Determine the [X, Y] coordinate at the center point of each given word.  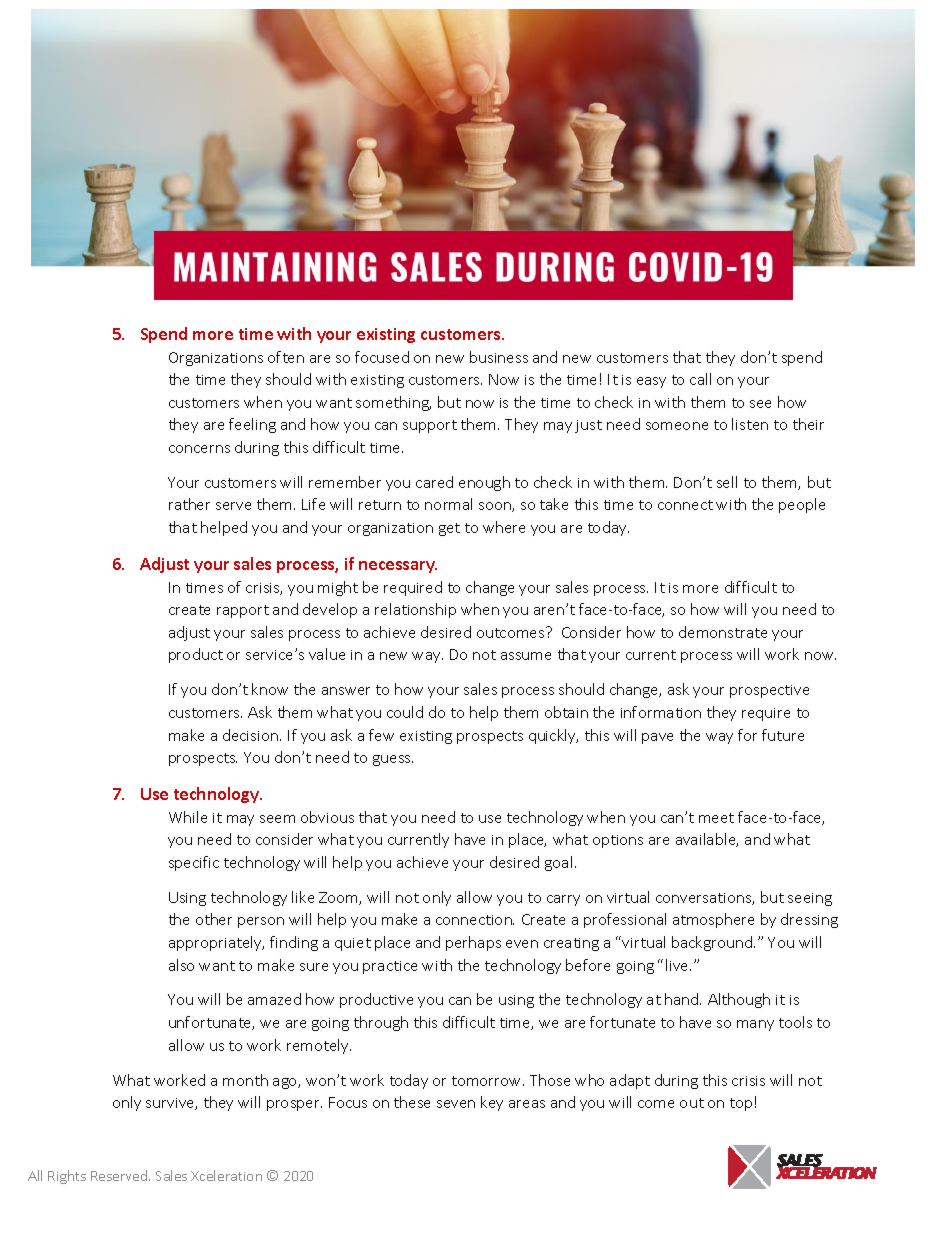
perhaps [473, 943]
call [700, 379]
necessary [398, 567]
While [188, 817]
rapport [243, 611]
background [713, 943]
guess [393, 760]
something [393, 403]
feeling [252, 425]
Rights [67, 1177]
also [181, 965]
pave [657, 738]
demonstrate [723, 632]
